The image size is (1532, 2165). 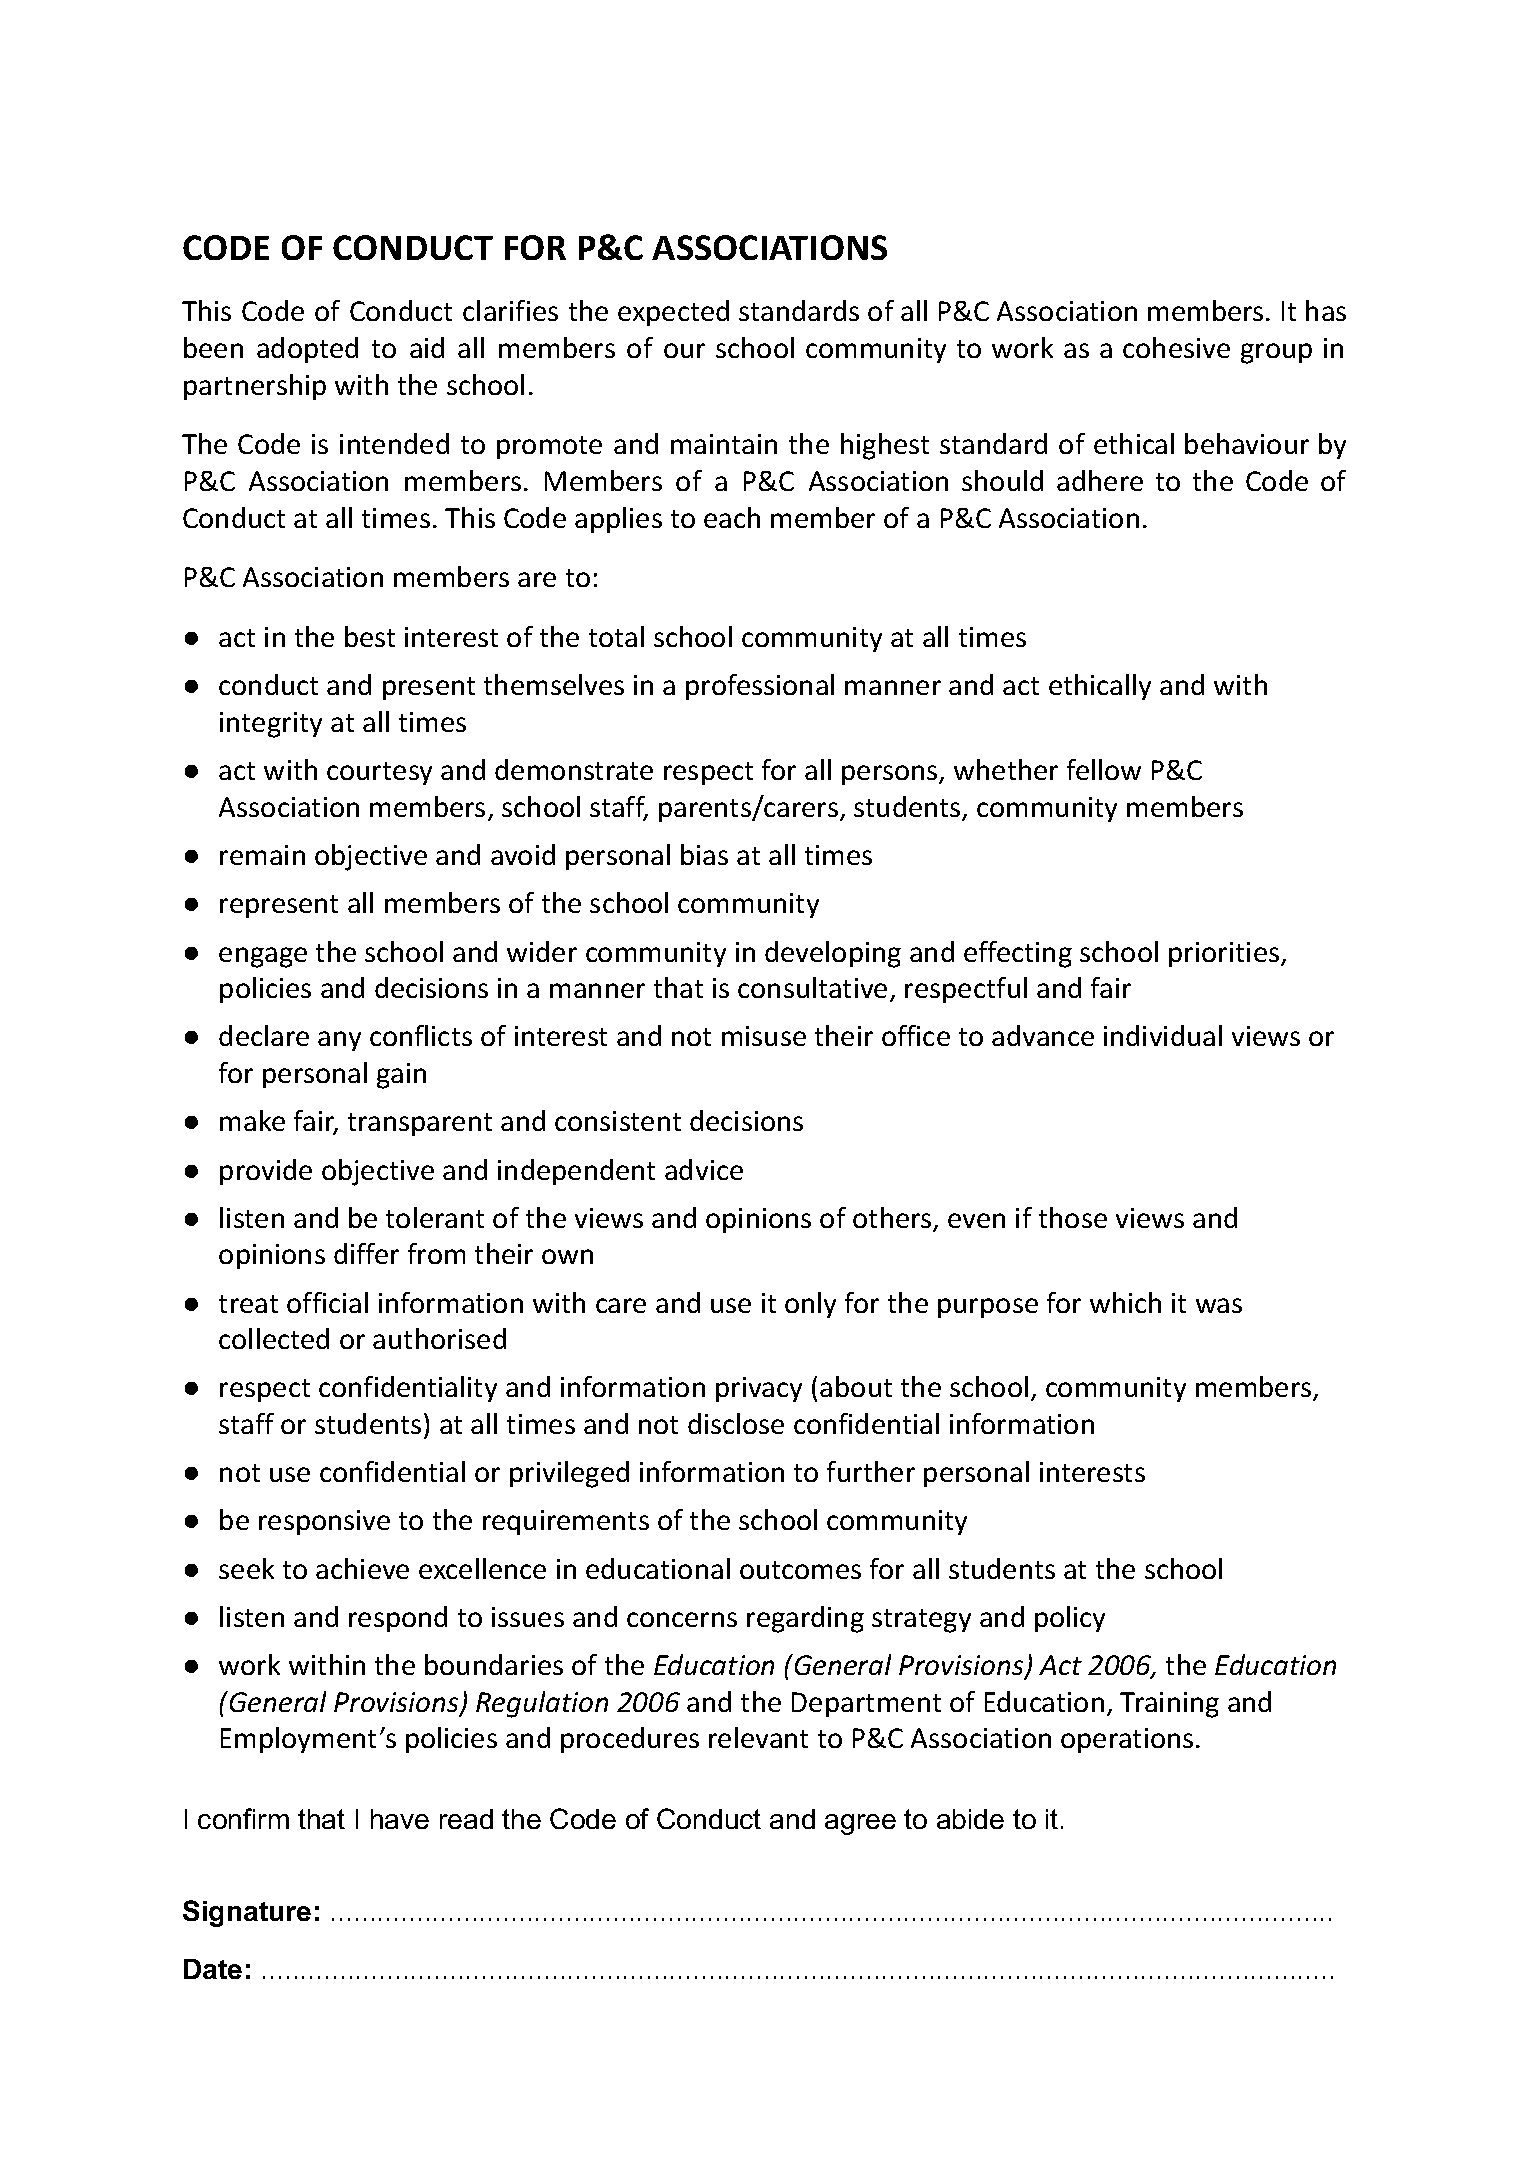 I want to click on was, so click(x=1219, y=1305).
